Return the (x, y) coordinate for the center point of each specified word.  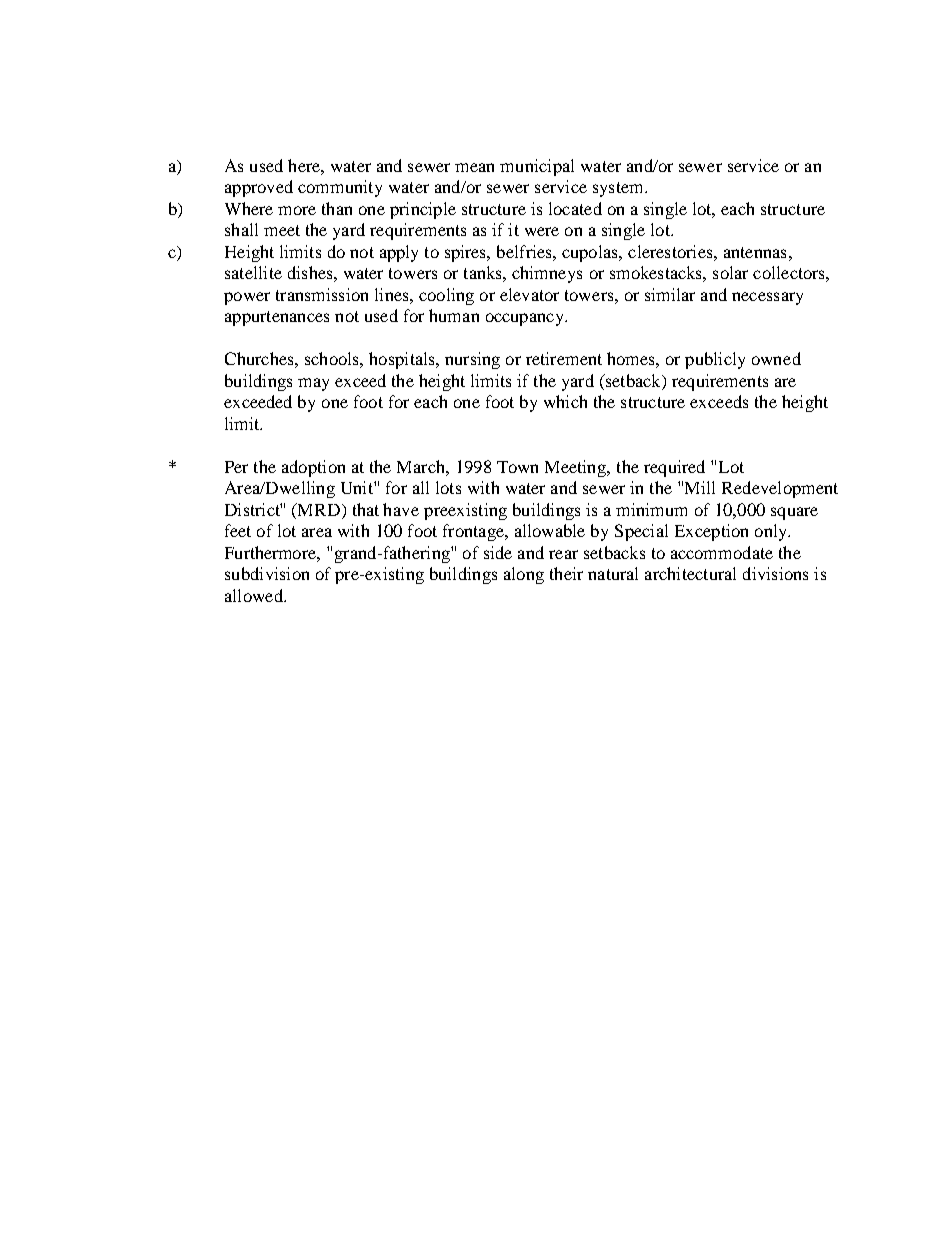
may (313, 384)
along (524, 575)
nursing (472, 360)
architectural (690, 573)
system (619, 189)
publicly (715, 360)
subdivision (267, 573)
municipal (537, 167)
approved (259, 188)
